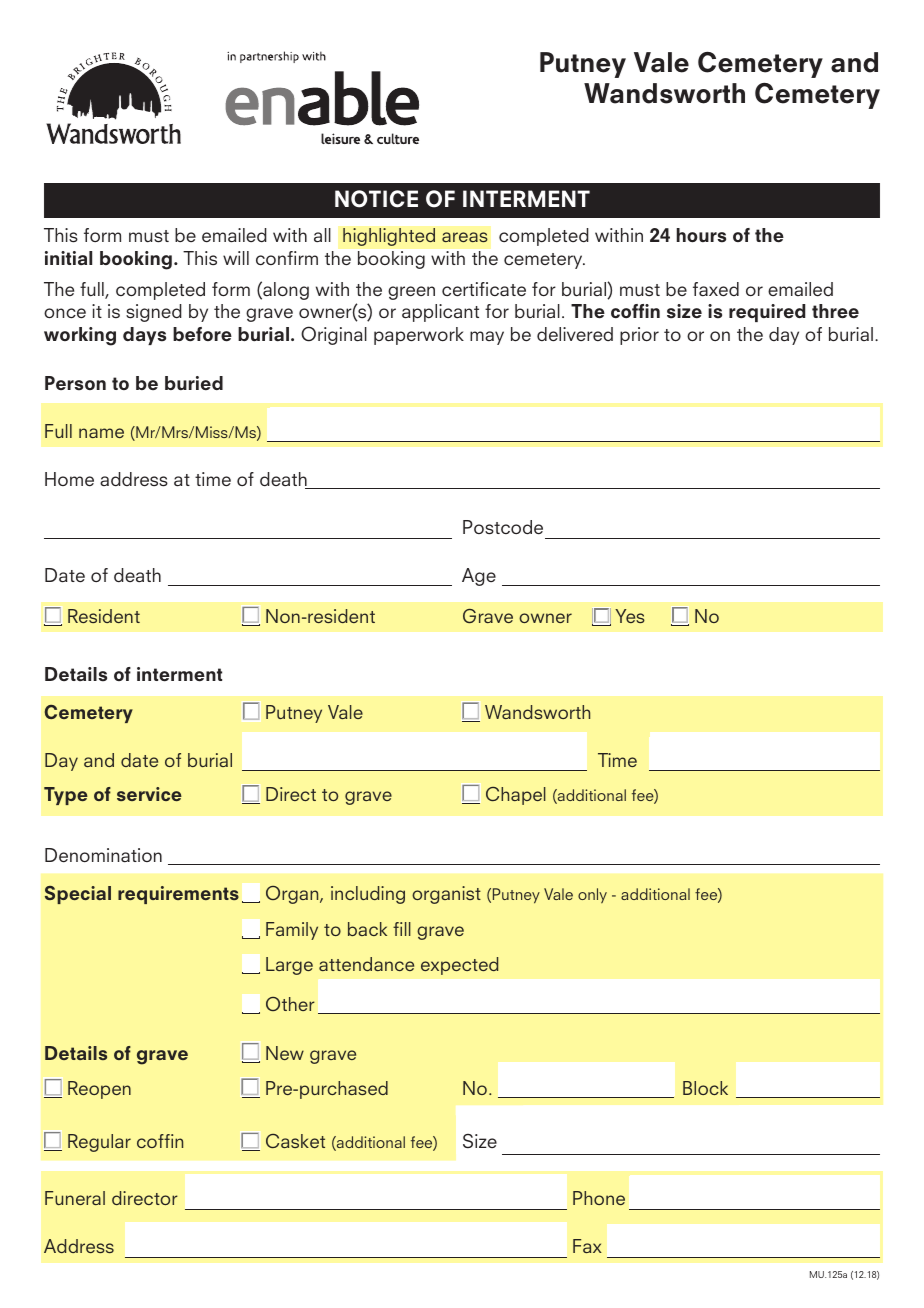 Image resolution: width=924 pixels, height=1308 pixels. Describe the element at coordinates (236, 258) in the screenshot. I see `will` at that location.
